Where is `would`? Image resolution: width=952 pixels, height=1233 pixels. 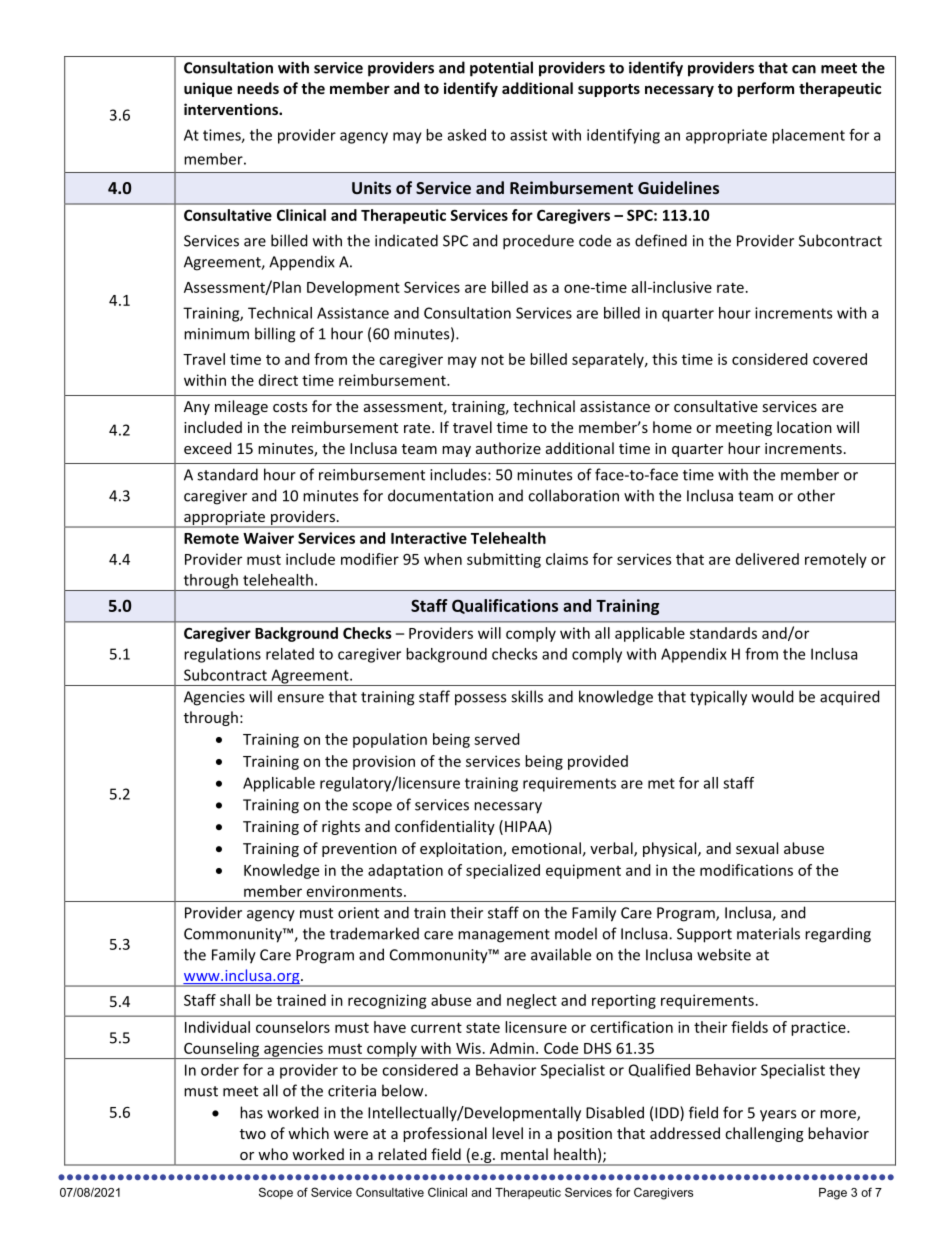 would is located at coordinates (773, 696).
